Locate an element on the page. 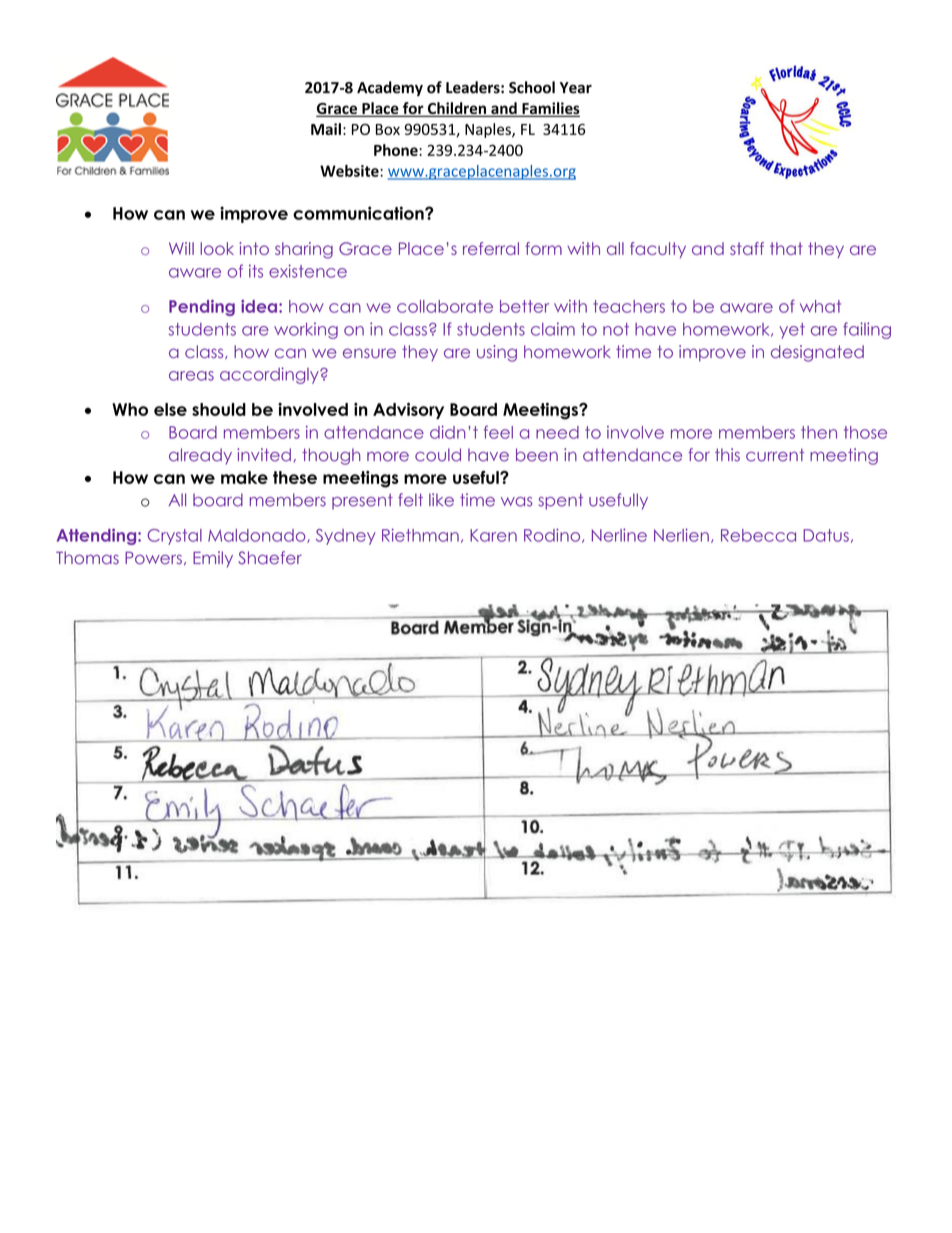 This page has height=1233, width=952. Year is located at coordinates (576, 88).
